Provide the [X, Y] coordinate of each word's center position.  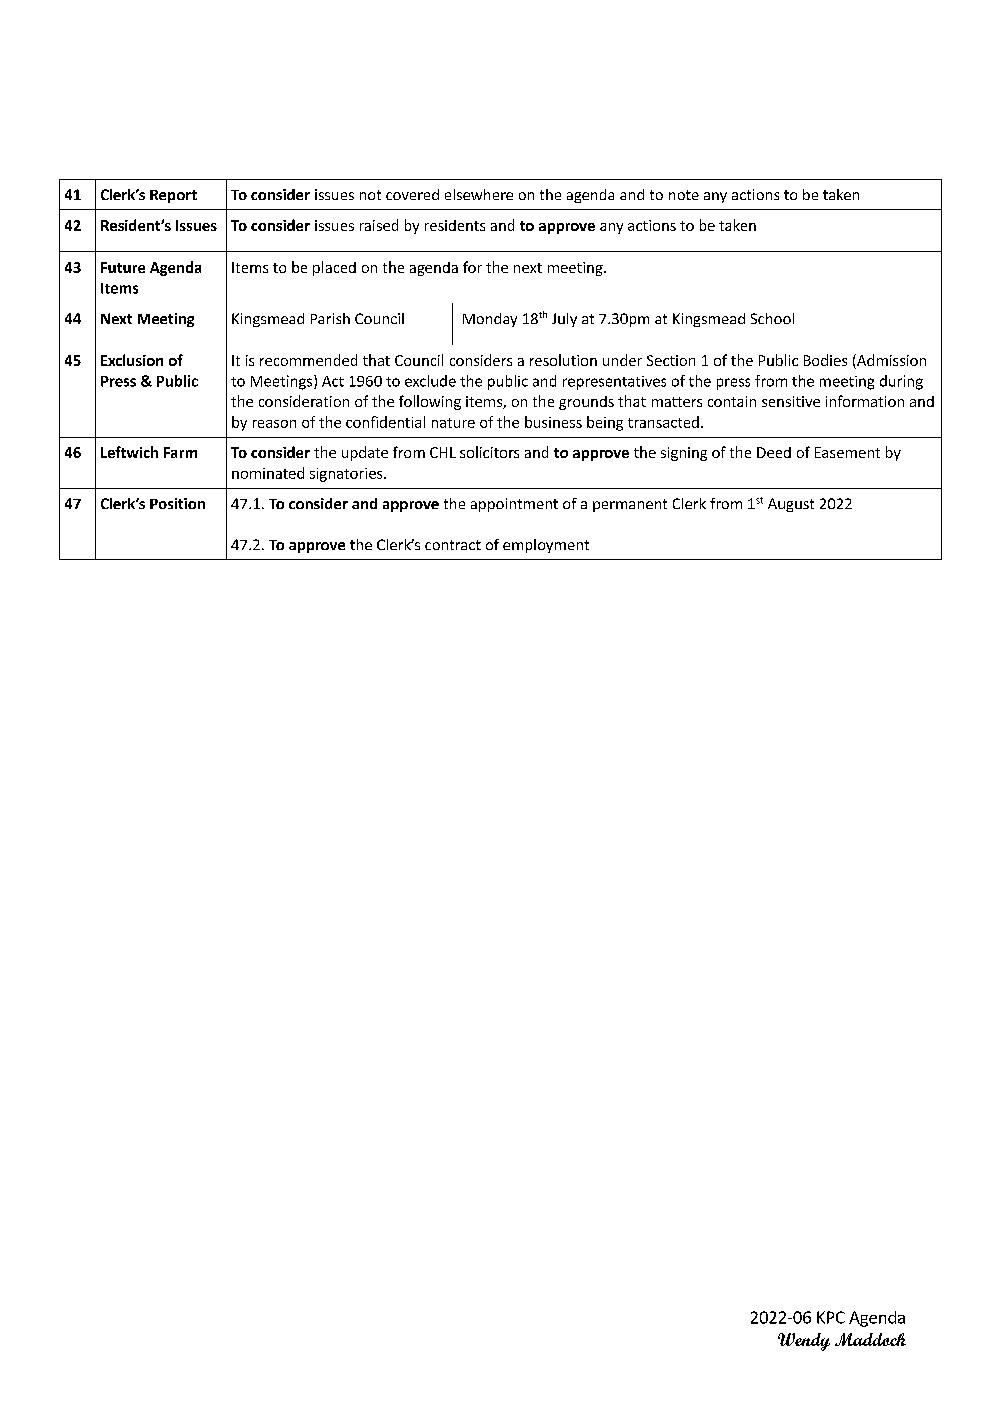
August [791, 505]
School [772, 318]
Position [177, 503]
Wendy [804, 1342]
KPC [831, 1317]
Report [173, 196]
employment [546, 546]
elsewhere [479, 194]
